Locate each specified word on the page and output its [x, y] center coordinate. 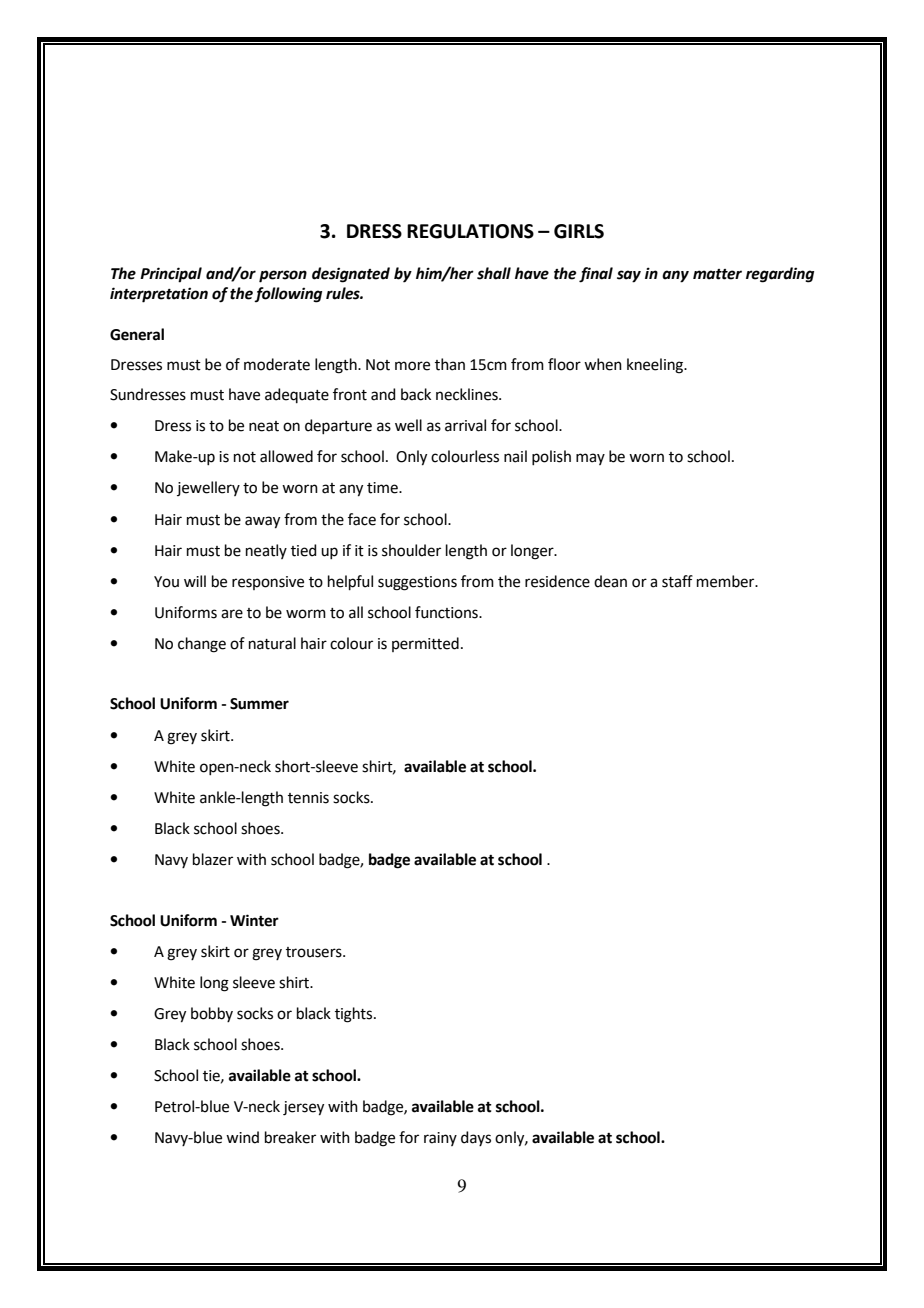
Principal [171, 275]
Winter [254, 920]
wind [242, 1137]
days [476, 1138]
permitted [425, 644]
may [590, 459]
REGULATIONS [470, 231]
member [727, 581]
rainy [440, 1139]
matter [717, 274]
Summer [259, 704]
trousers [315, 952]
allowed [286, 456]
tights [355, 1015]
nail [515, 456]
